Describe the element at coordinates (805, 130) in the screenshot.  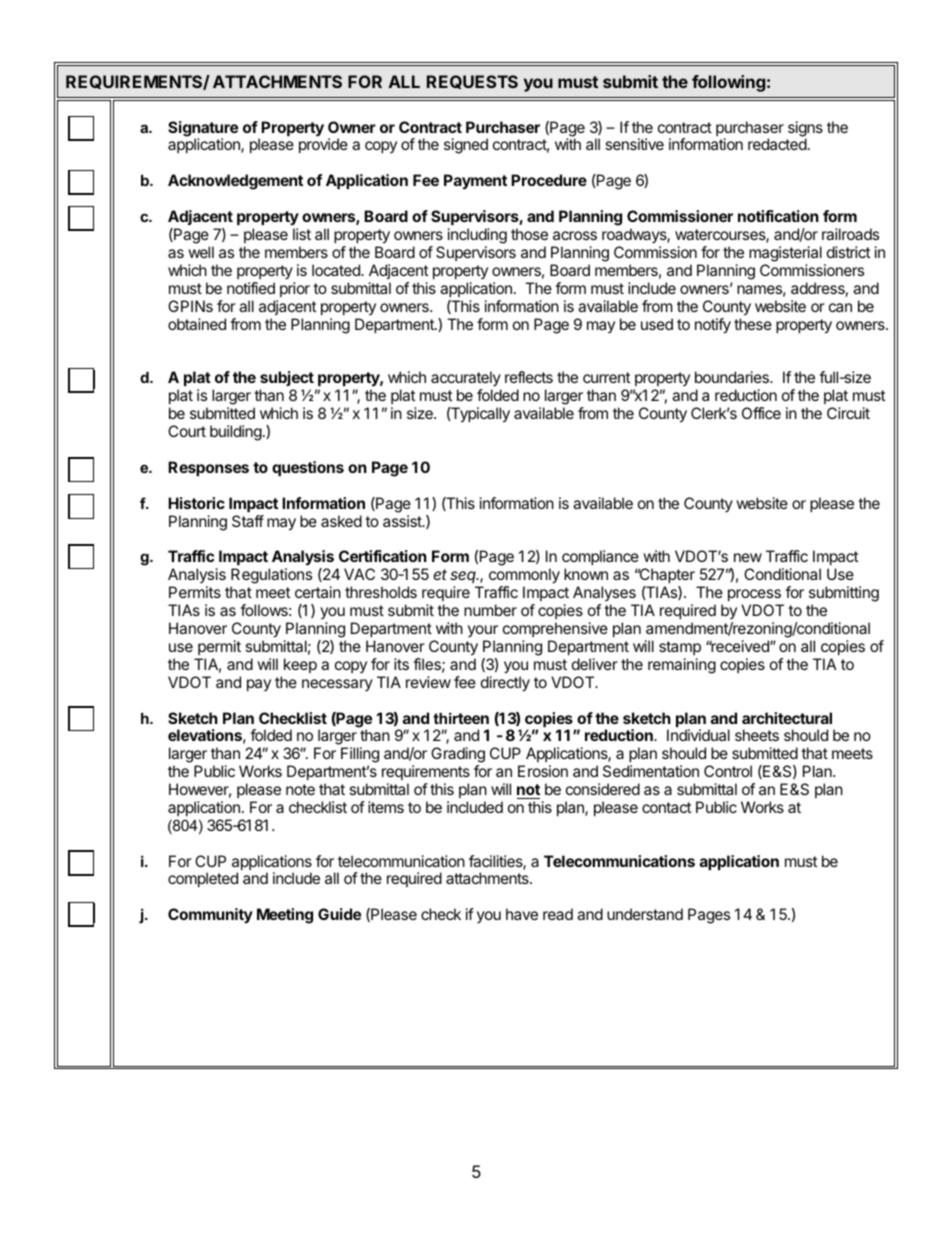
I see `signs` at that location.
